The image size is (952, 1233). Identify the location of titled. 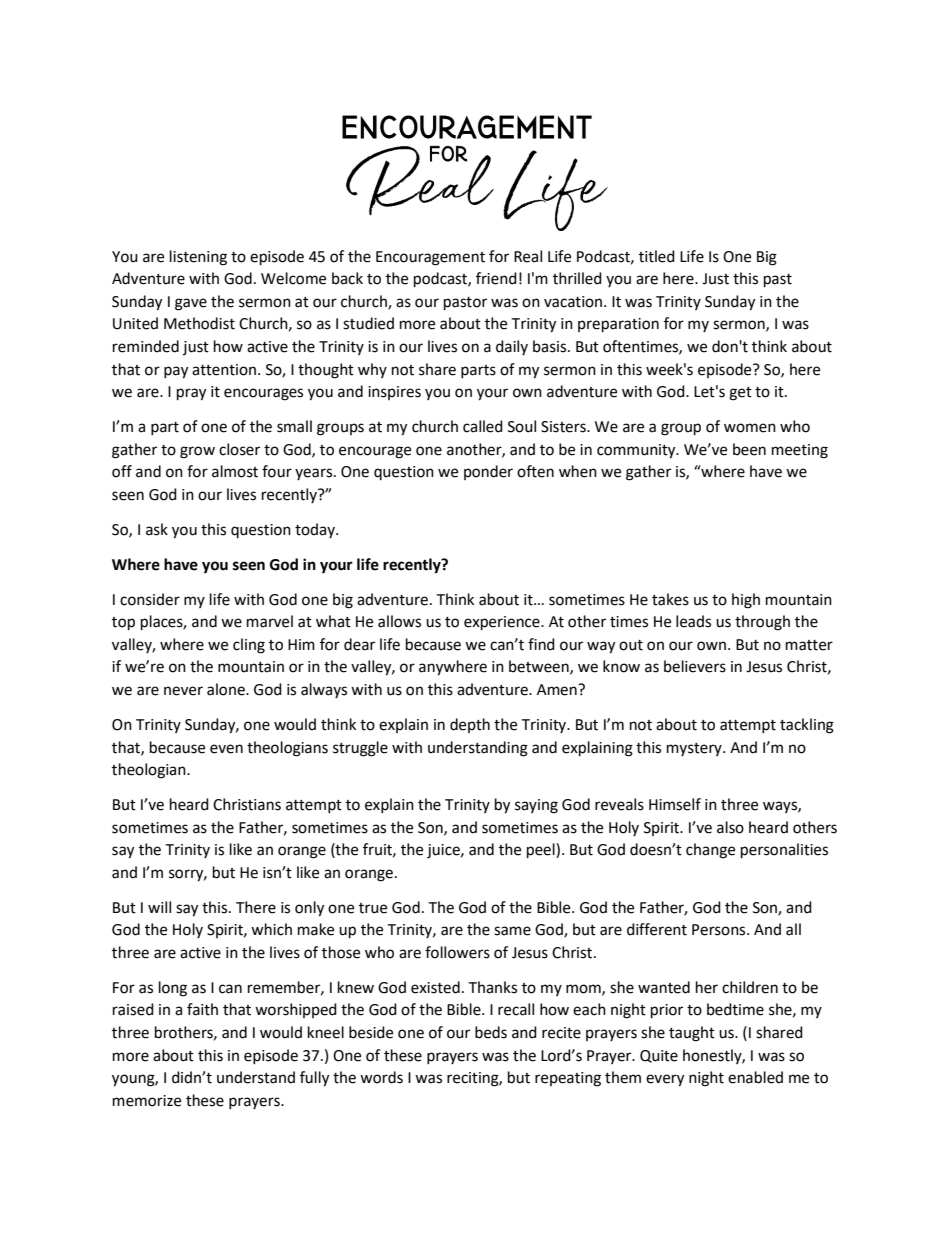
(657, 256).
